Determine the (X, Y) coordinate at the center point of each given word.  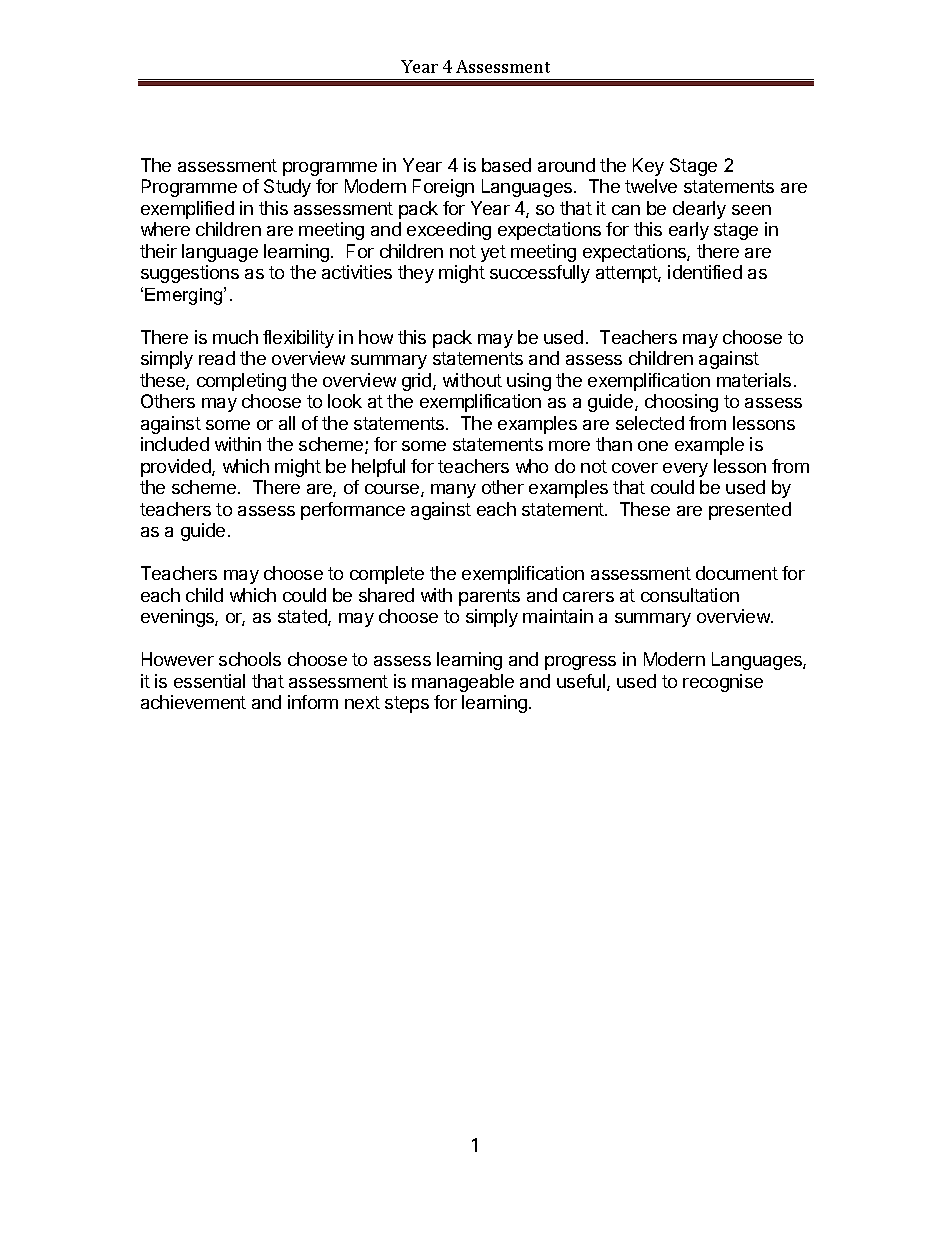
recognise (723, 683)
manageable (463, 683)
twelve (651, 186)
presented (750, 511)
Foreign (443, 188)
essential (209, 681)
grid (418, 382)
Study (287, 188)
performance (353, 511)
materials (754, 380)
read (217, 358)
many (453, 491)
